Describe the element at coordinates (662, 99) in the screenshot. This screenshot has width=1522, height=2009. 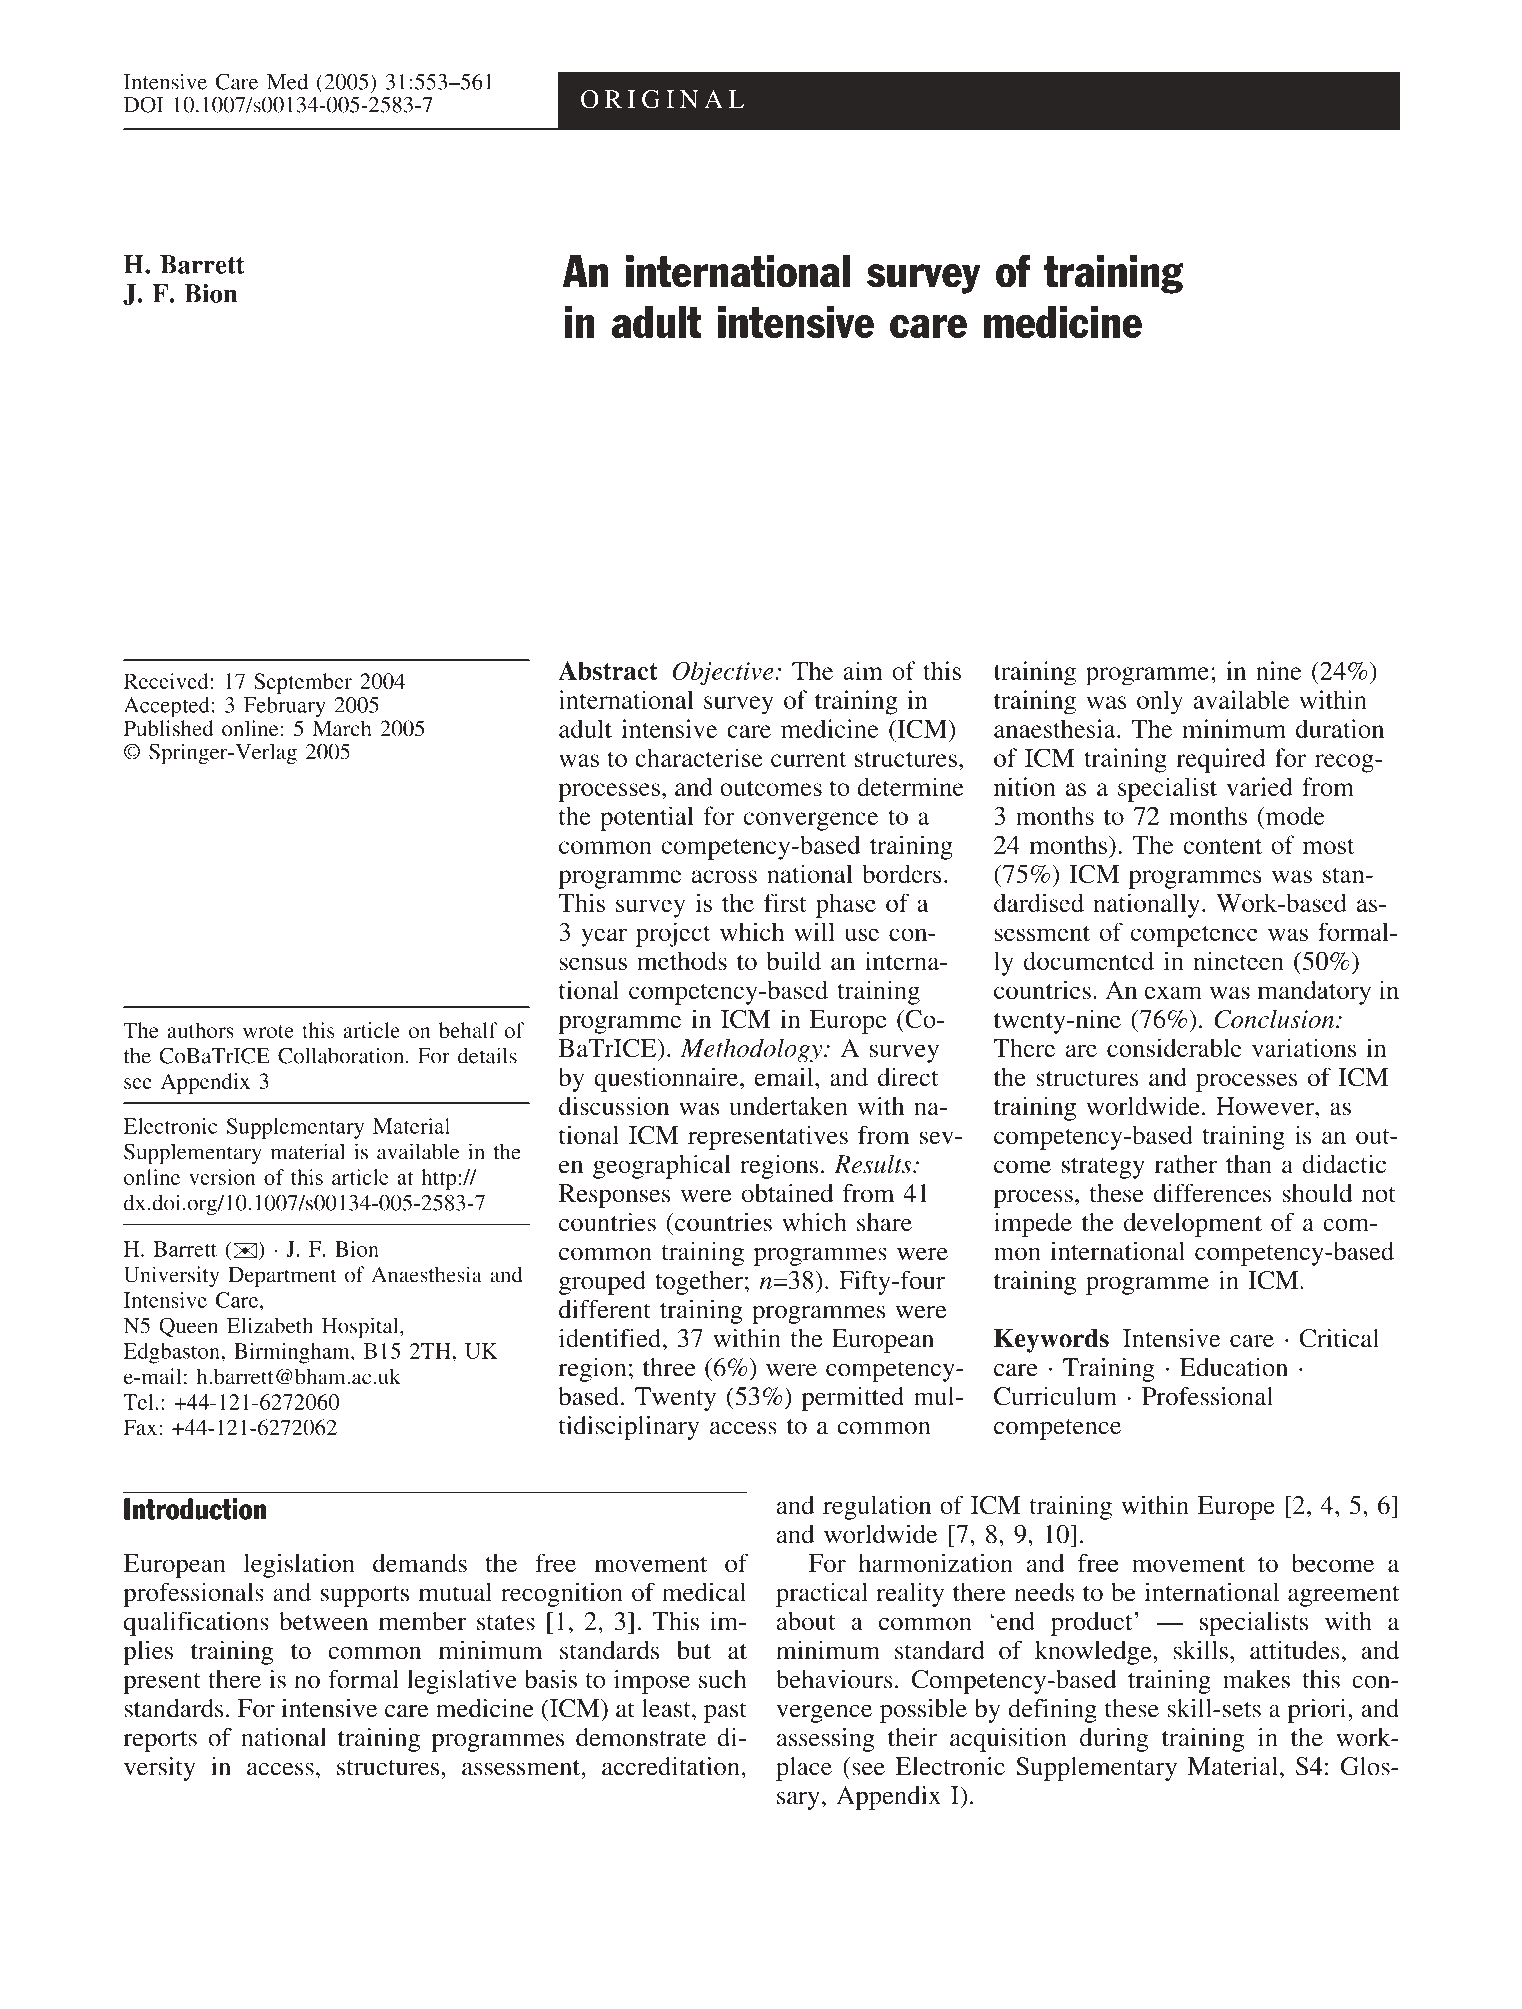
I see `ORIGINAL` at that location.
